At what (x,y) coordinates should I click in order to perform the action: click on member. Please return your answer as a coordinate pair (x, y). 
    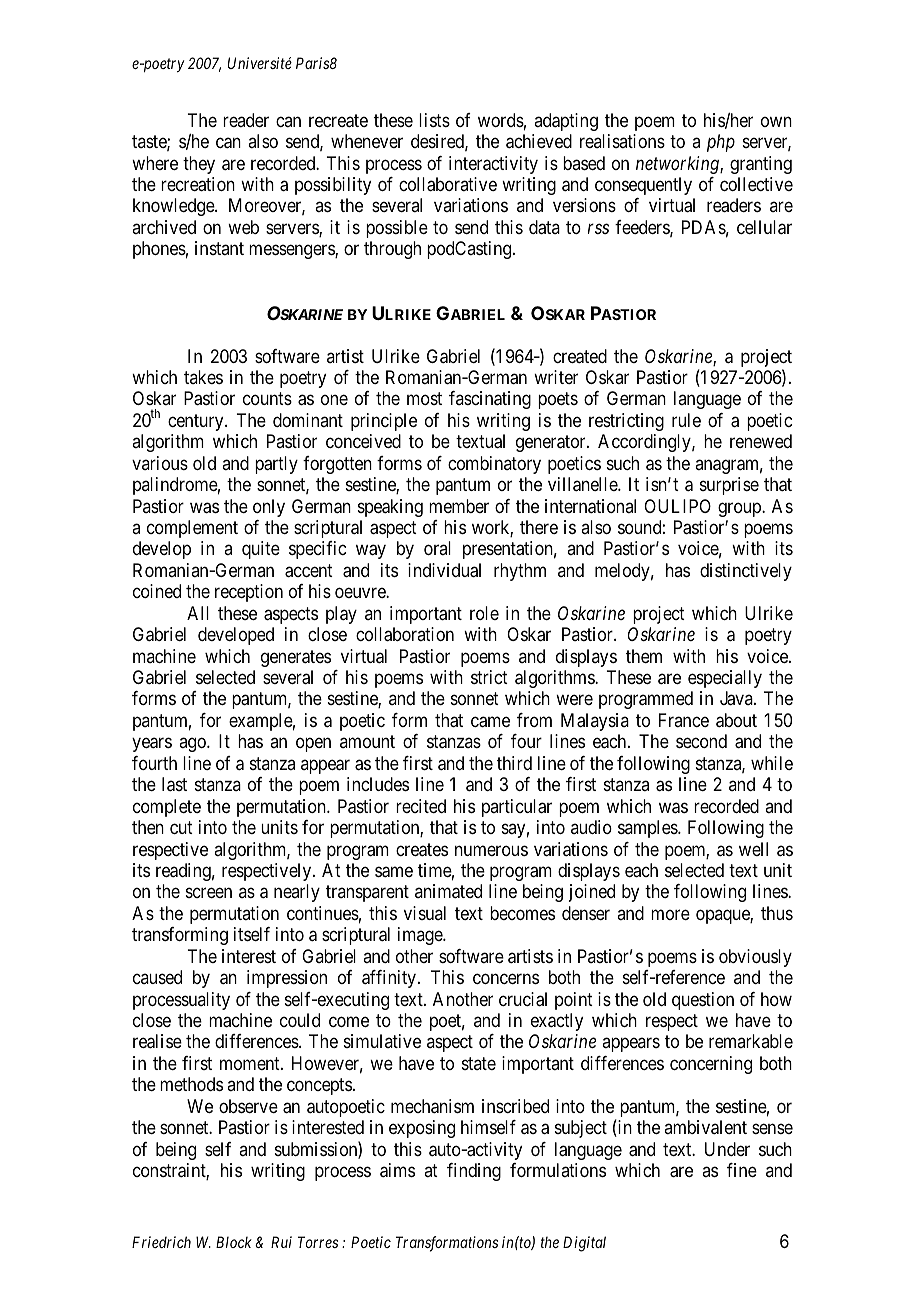
    Looking at the image, I should click on (459, 506).
